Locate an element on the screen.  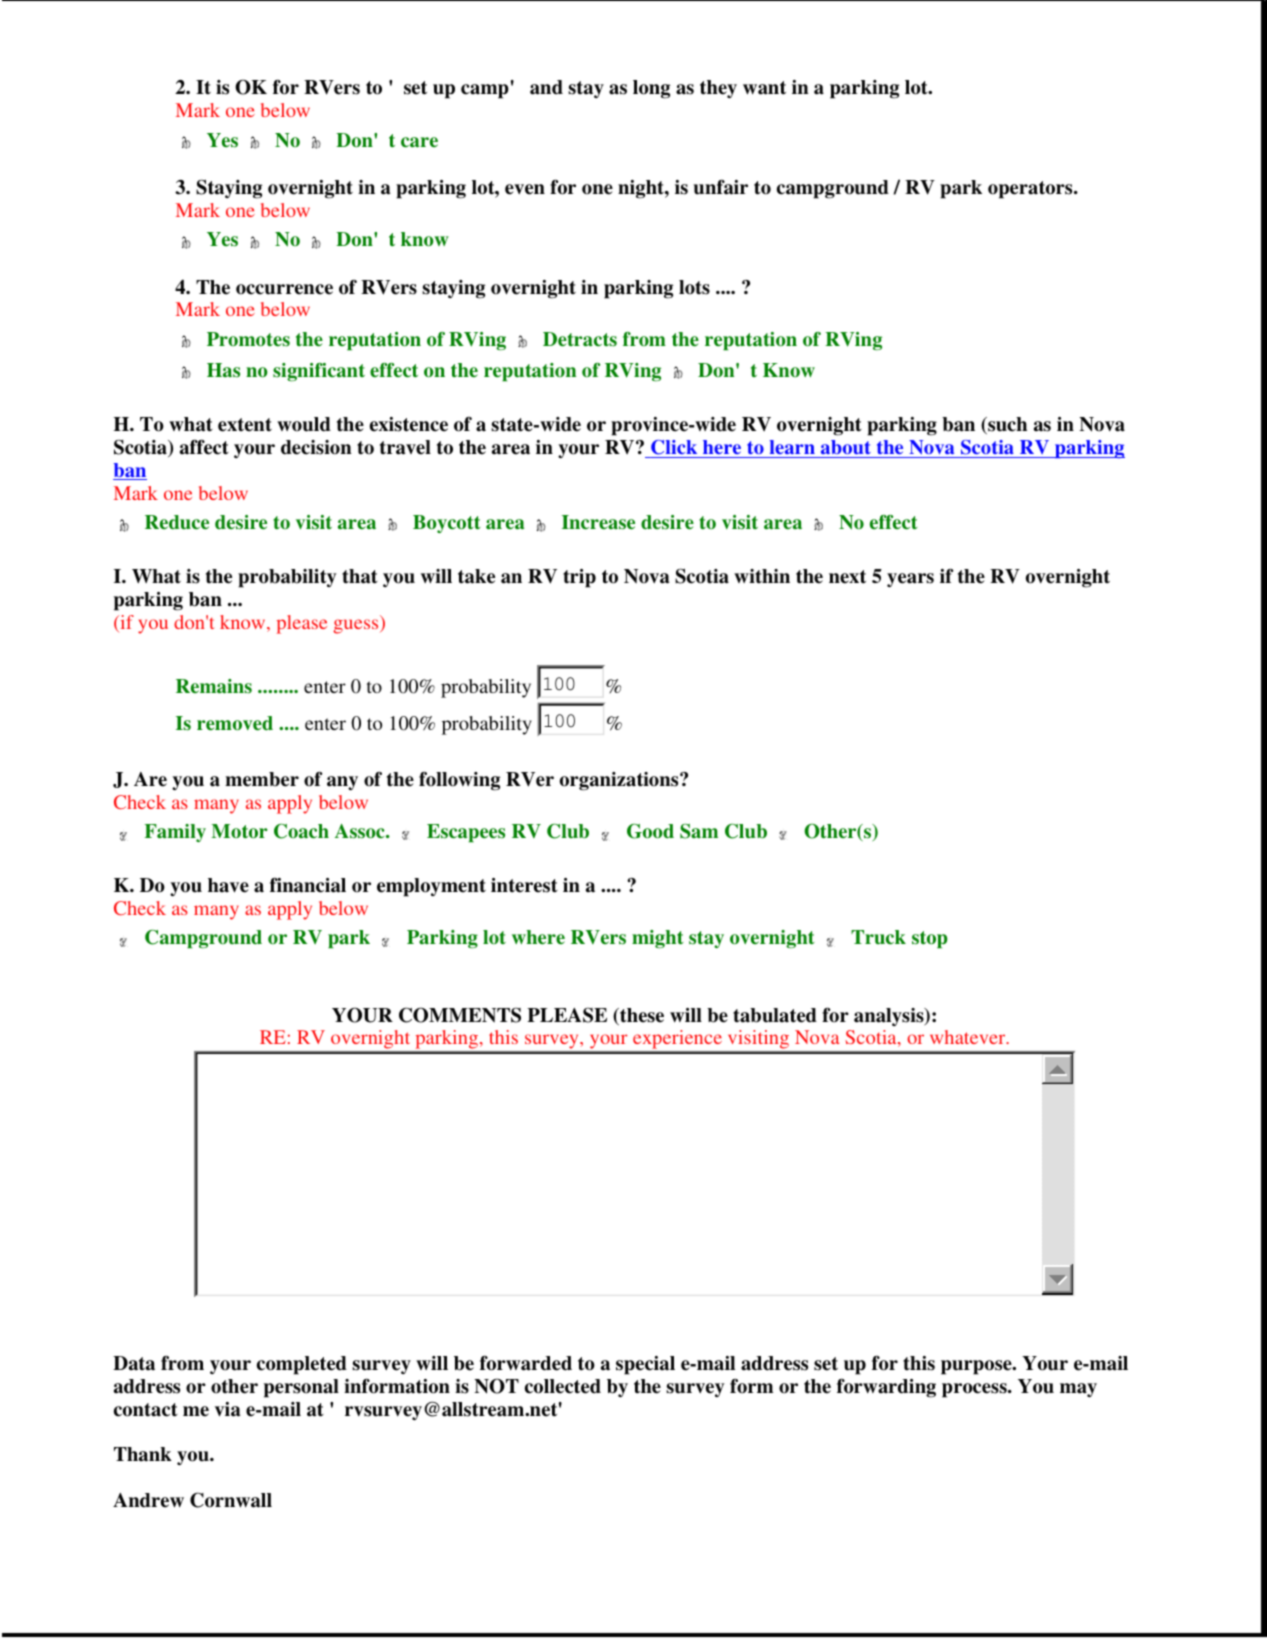
Click is located at coordinates (674, 449).
